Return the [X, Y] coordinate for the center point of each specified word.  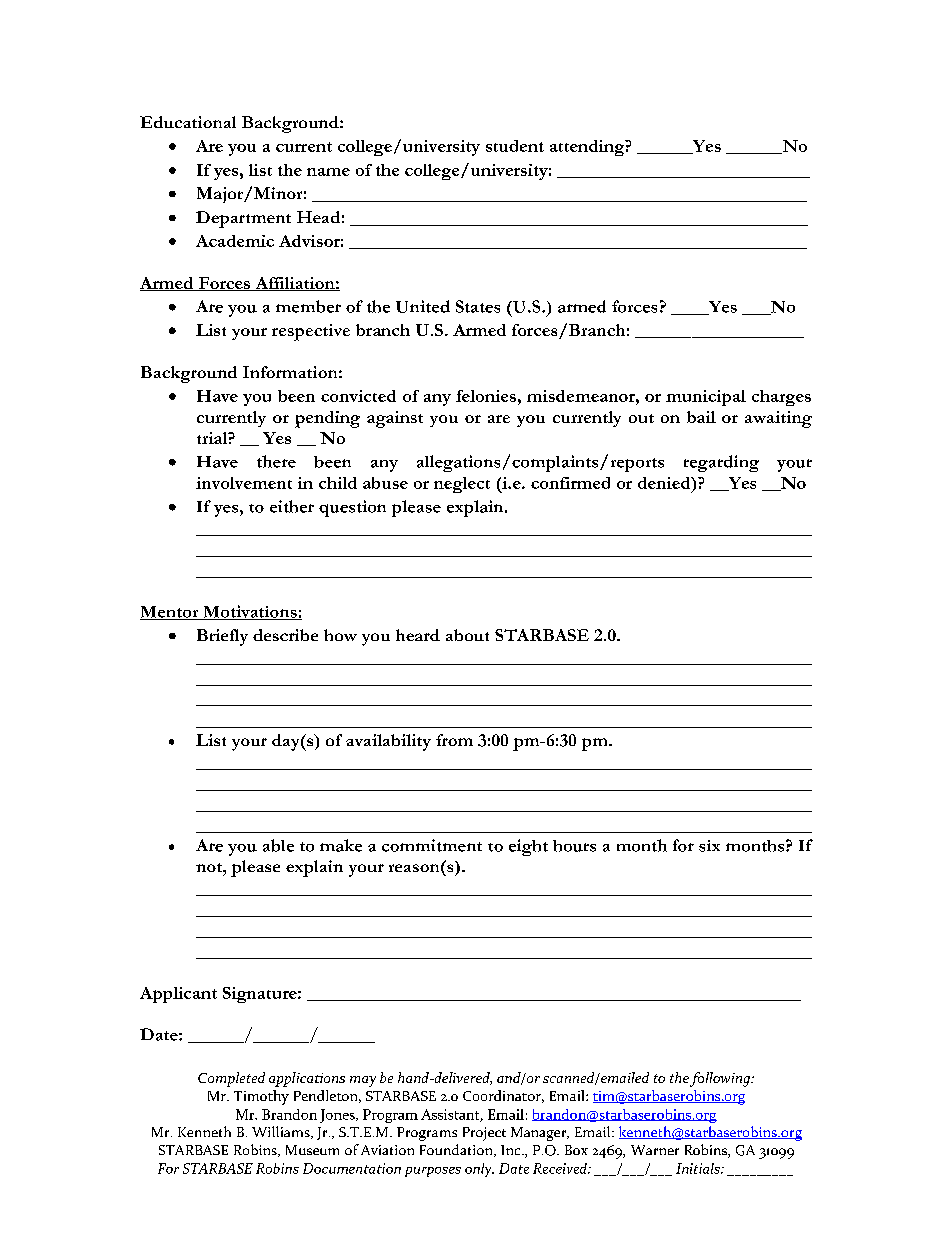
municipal [706, 398]
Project [484, 1134]
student [515, 146]
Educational [188, 122]
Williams [282, 1132]
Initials [699, 1168]
